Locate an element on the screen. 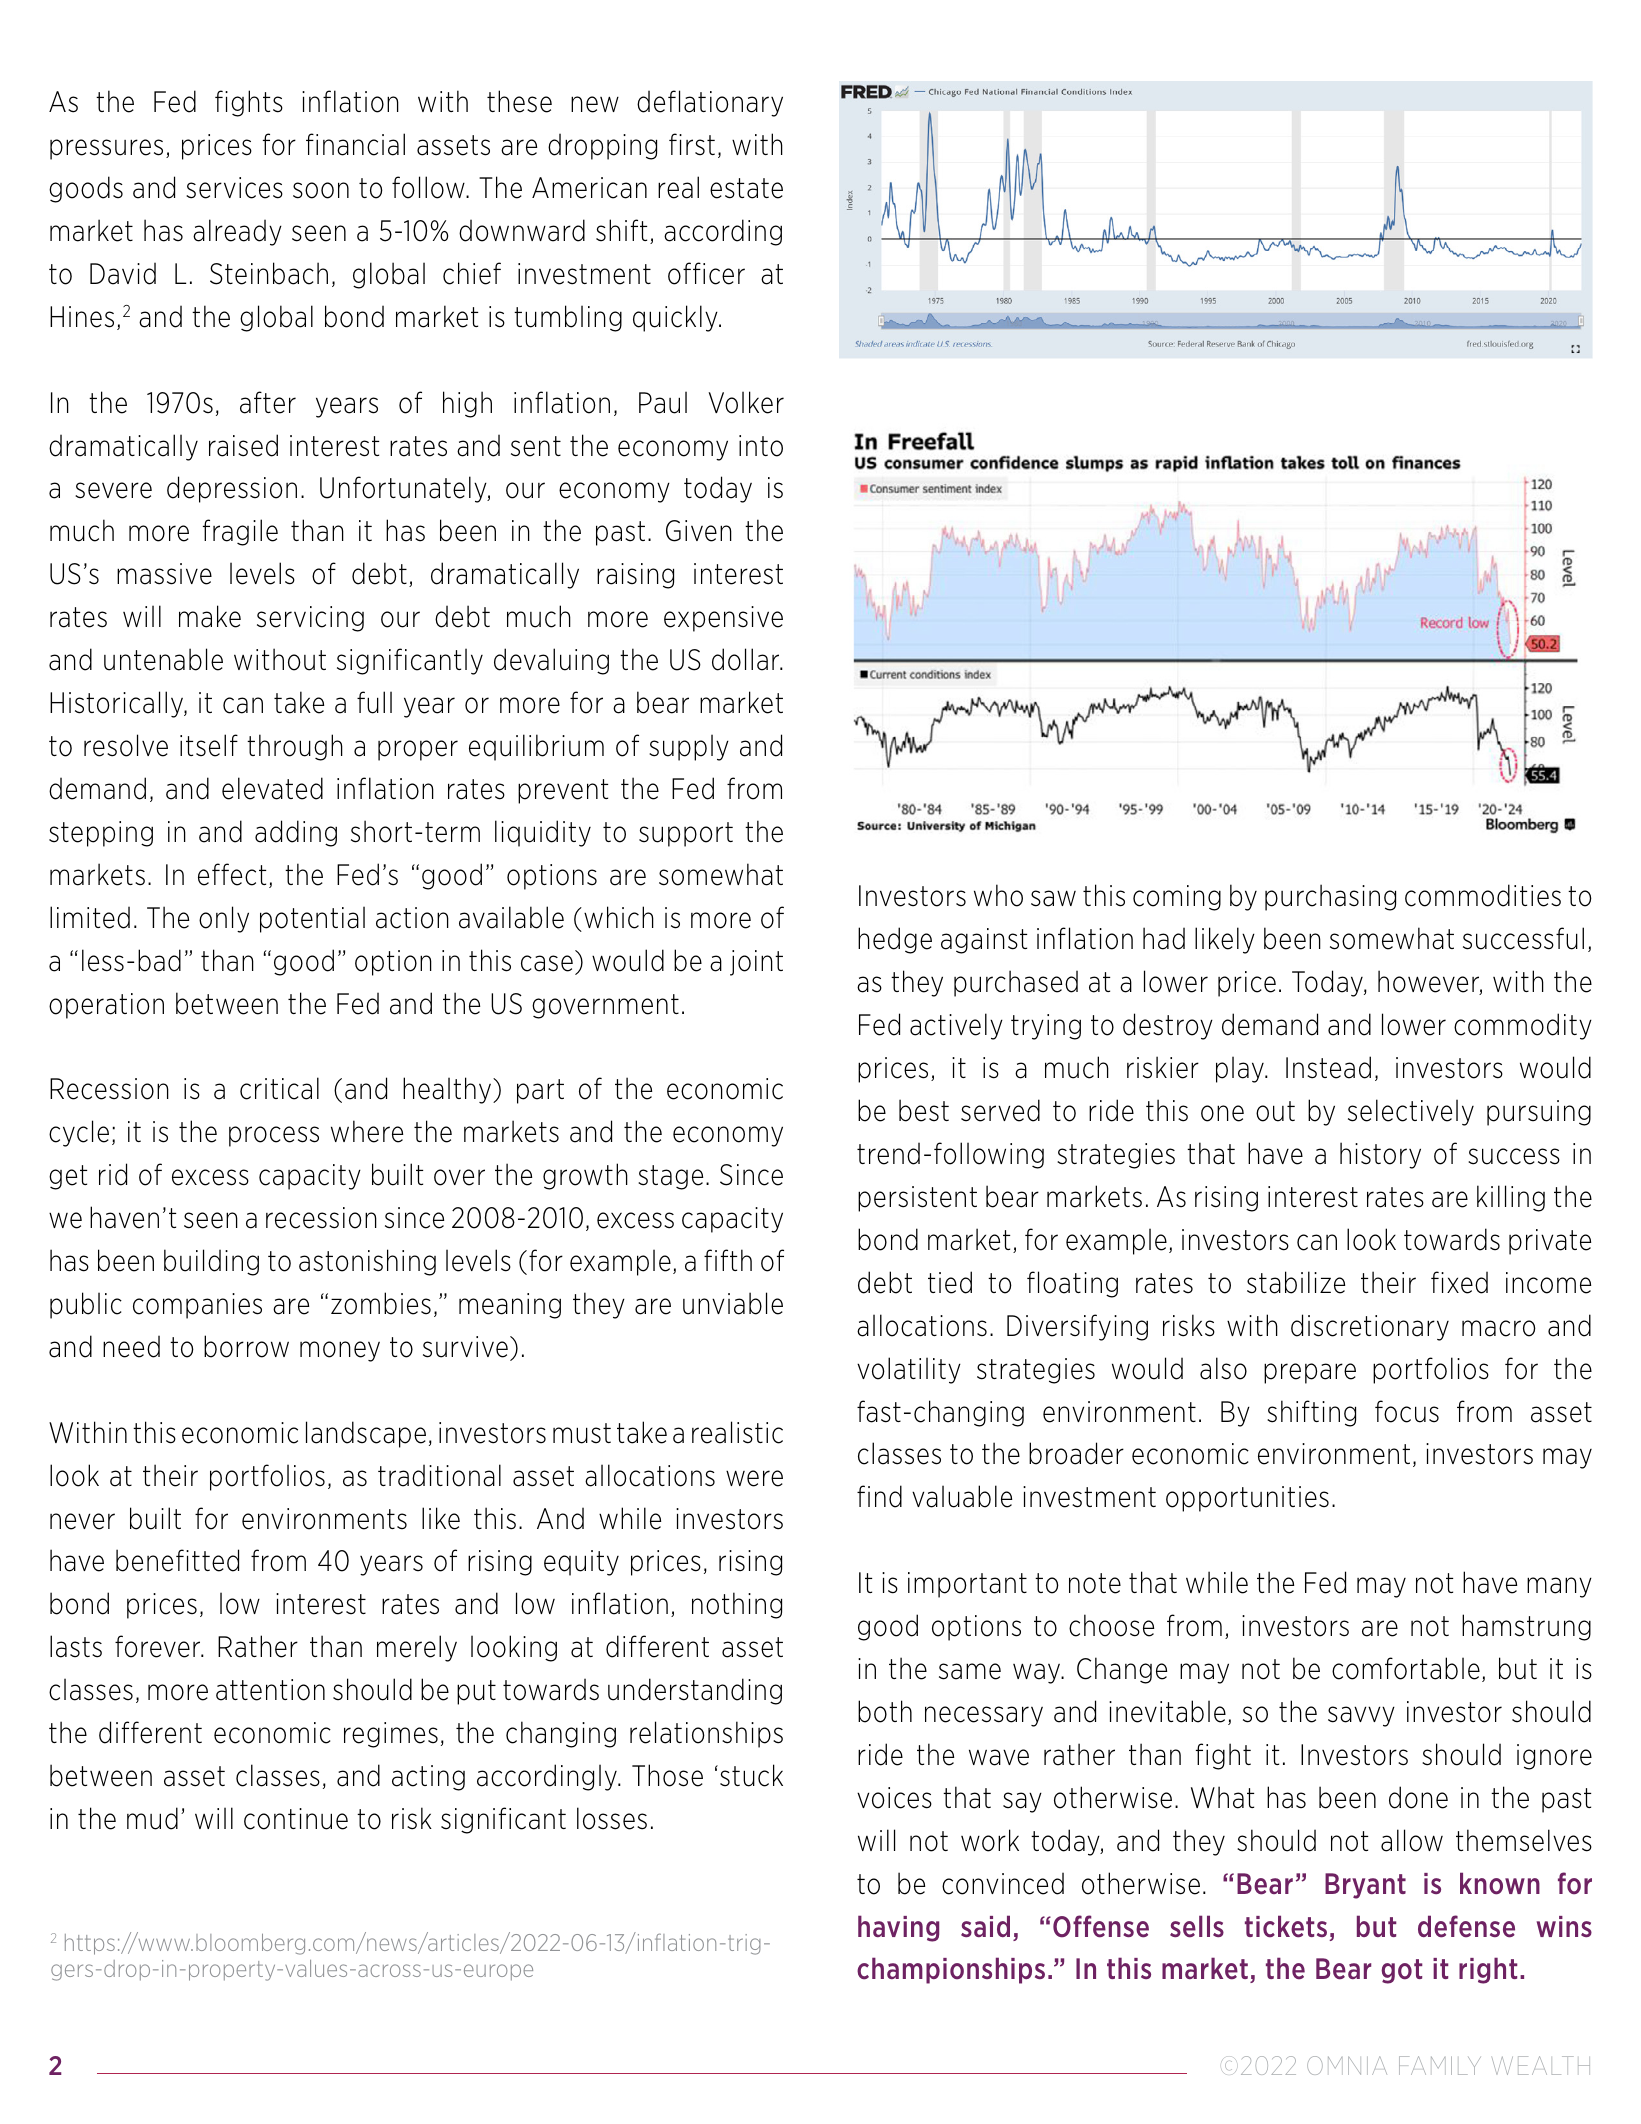 Image resolution: width=1641 pixels, height=2124 pixels. deflationary is located at coordinates (710, 103).
